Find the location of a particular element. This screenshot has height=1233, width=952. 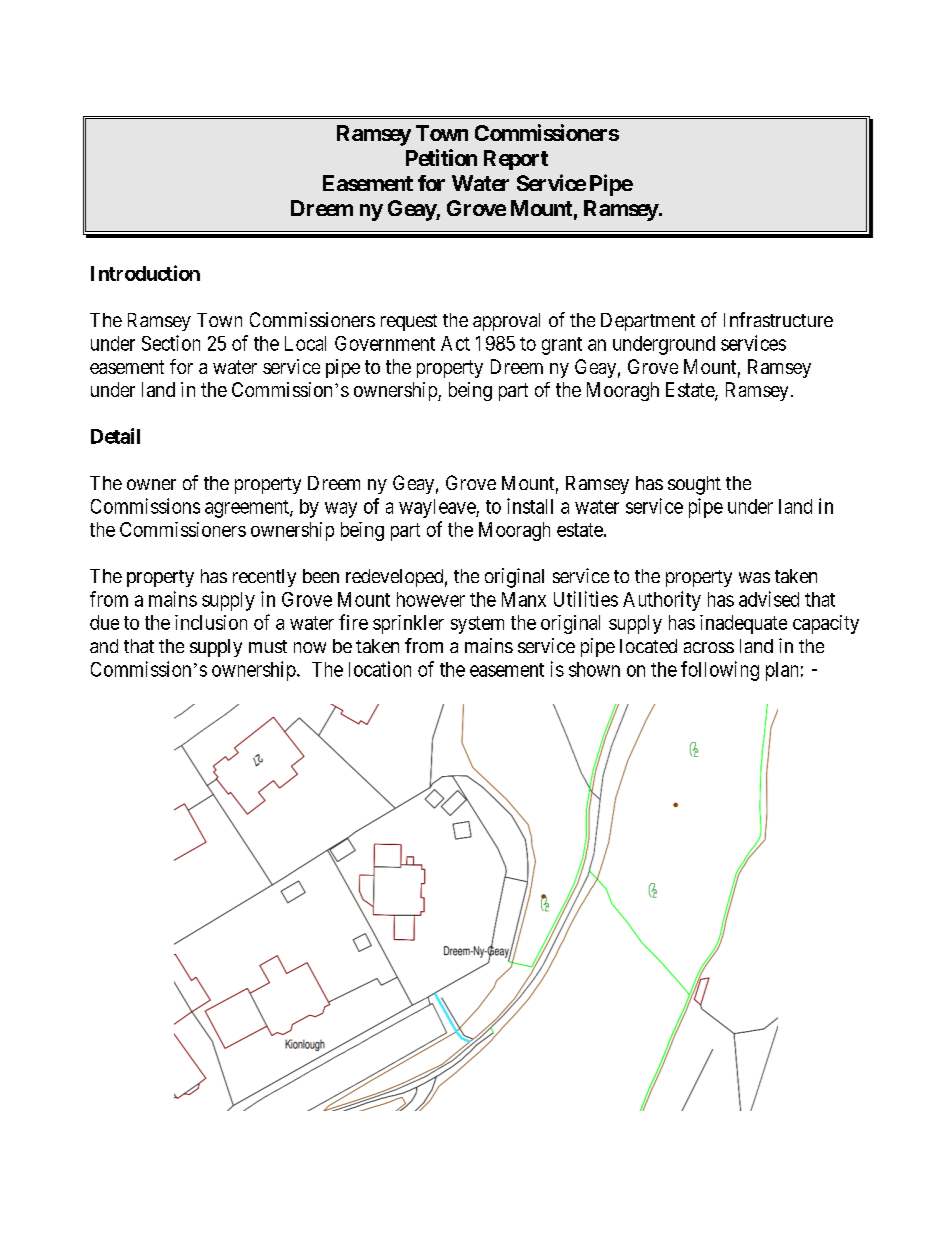

must is located at coordinates (268, 646).
